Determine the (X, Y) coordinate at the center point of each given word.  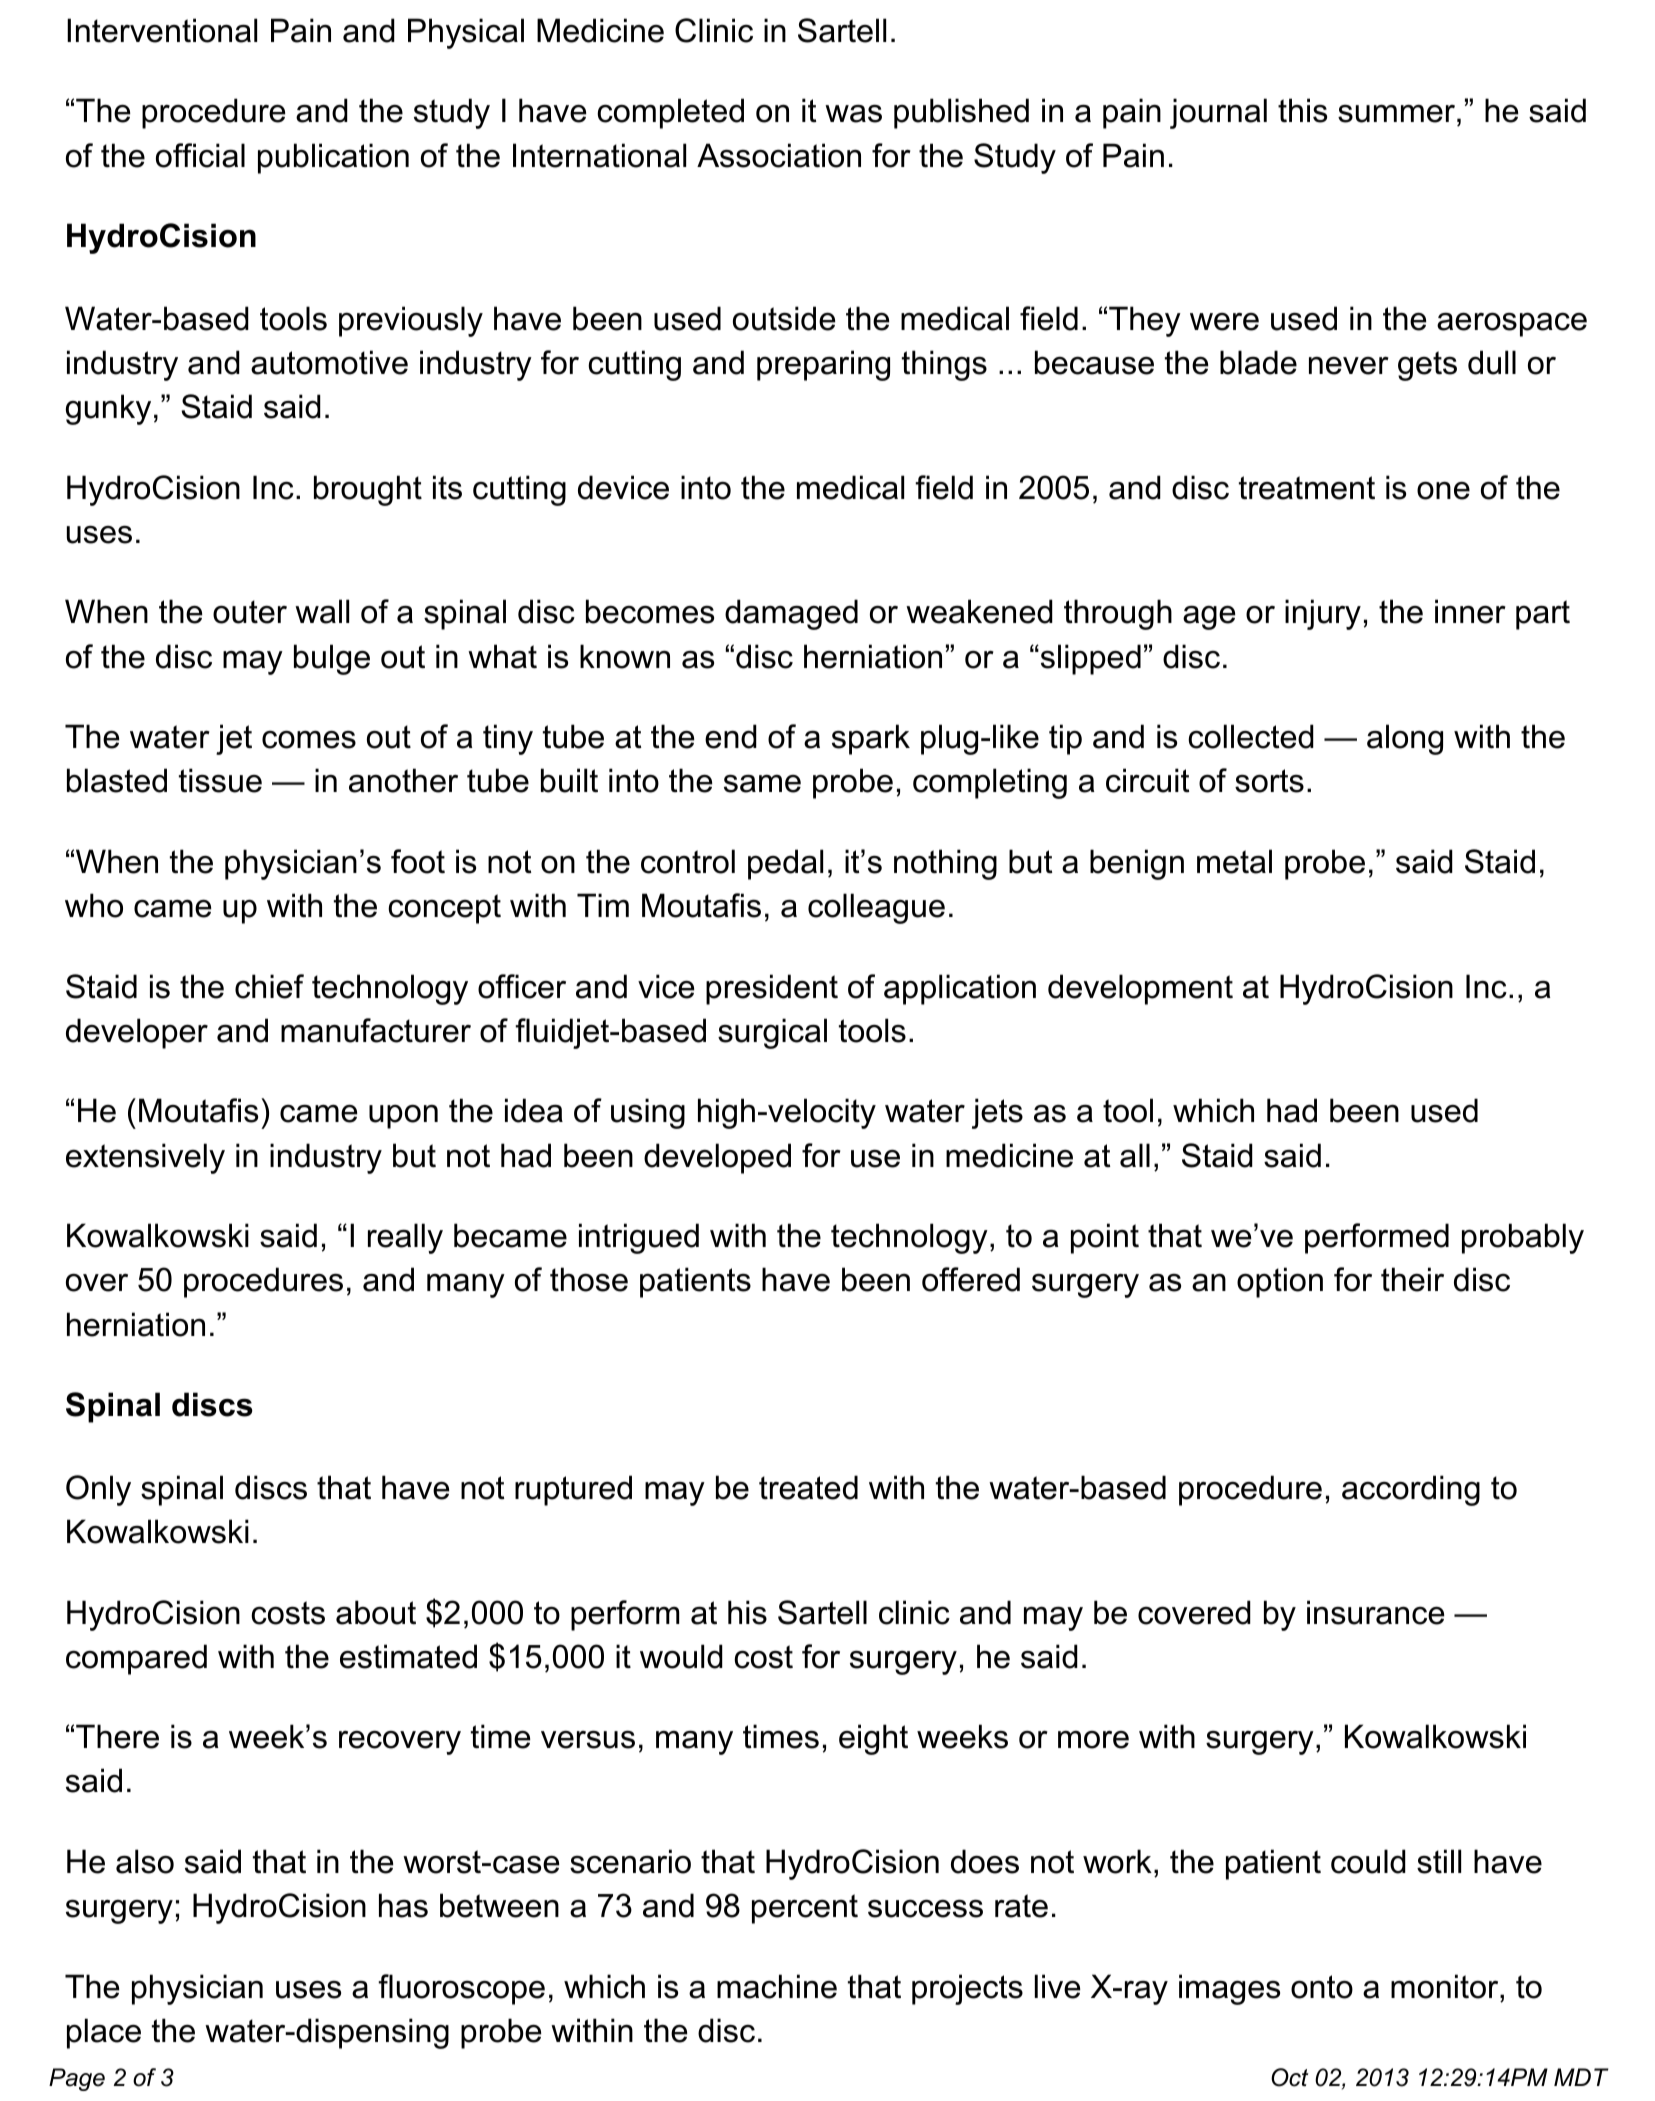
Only (98, 1490)
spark (871, 739)
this (1302, 110)
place (104, 2033)
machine (777, 1986)
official (200, 155)
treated (808, 1487)
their (1412, 1279)
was (853, 113)
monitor (1446, 1986)
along (1405, 739)
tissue (220, 780)
